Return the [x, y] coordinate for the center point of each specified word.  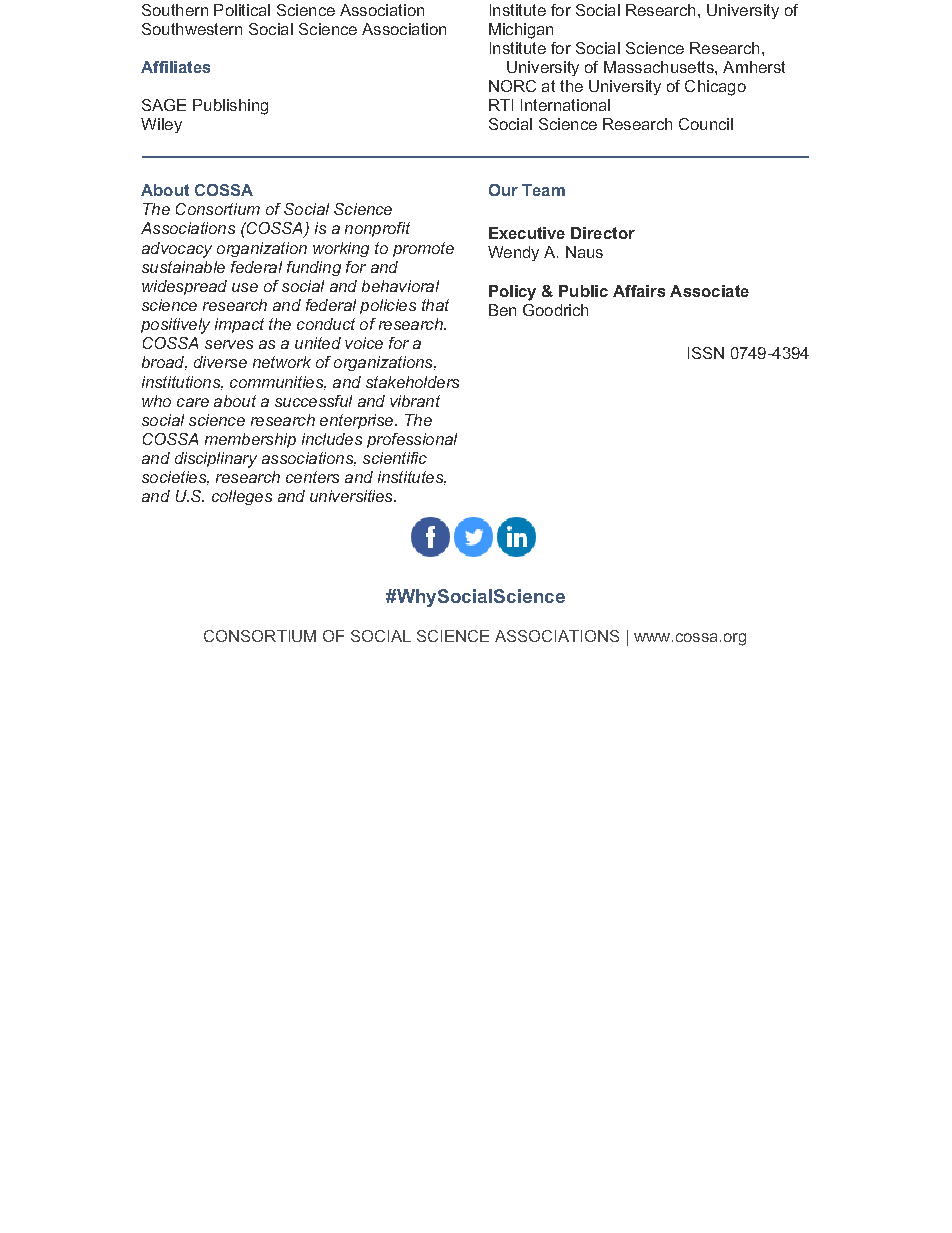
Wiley [161, 125]
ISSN [706, 353]
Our [503, 190]
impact [239, 325]
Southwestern [192, 29]
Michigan [521, 31]
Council [706, 124]
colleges [242, 497]
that [435, 305]
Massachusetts [660, 67]
